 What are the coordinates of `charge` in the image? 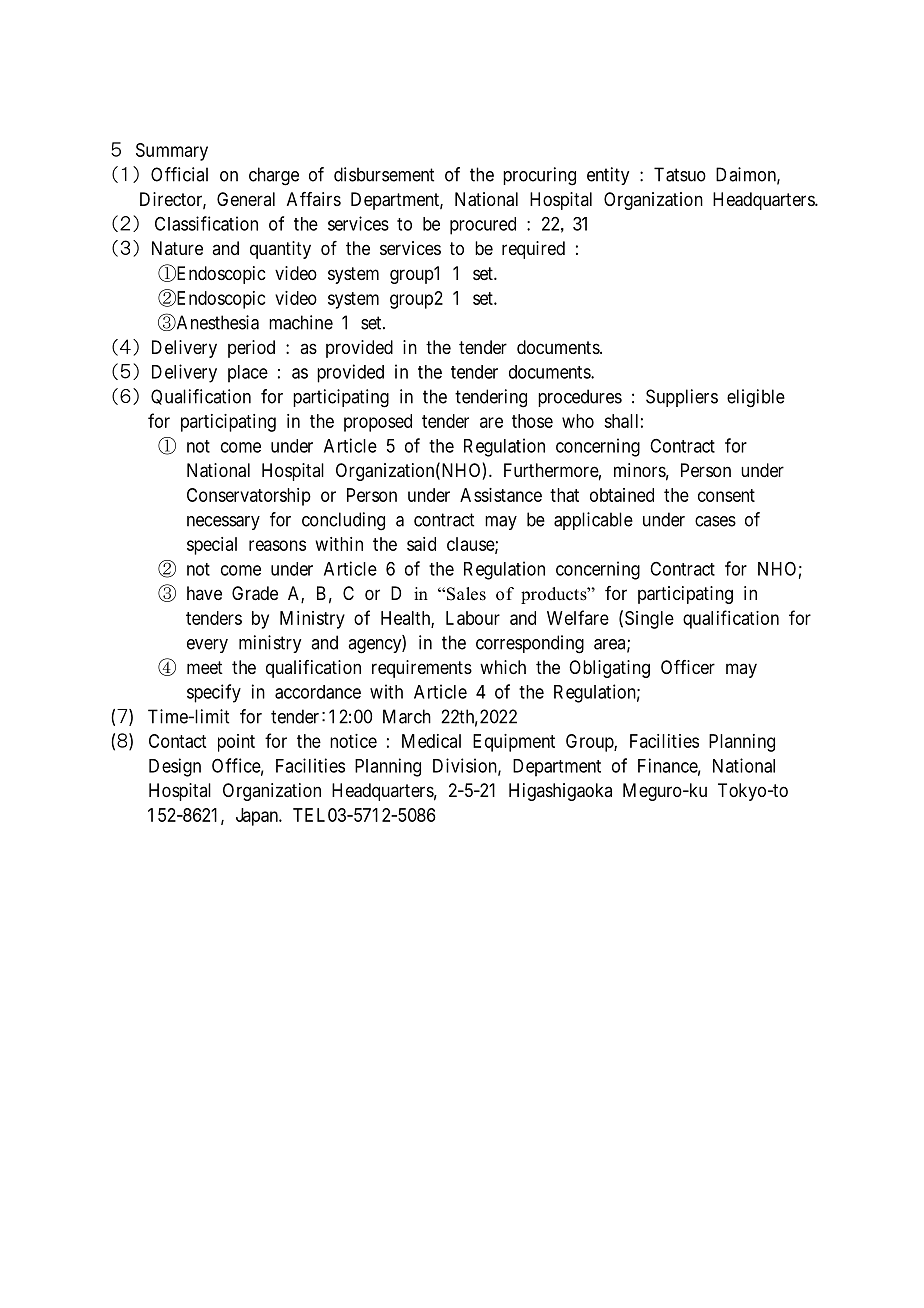 It's located at (274, 176).
